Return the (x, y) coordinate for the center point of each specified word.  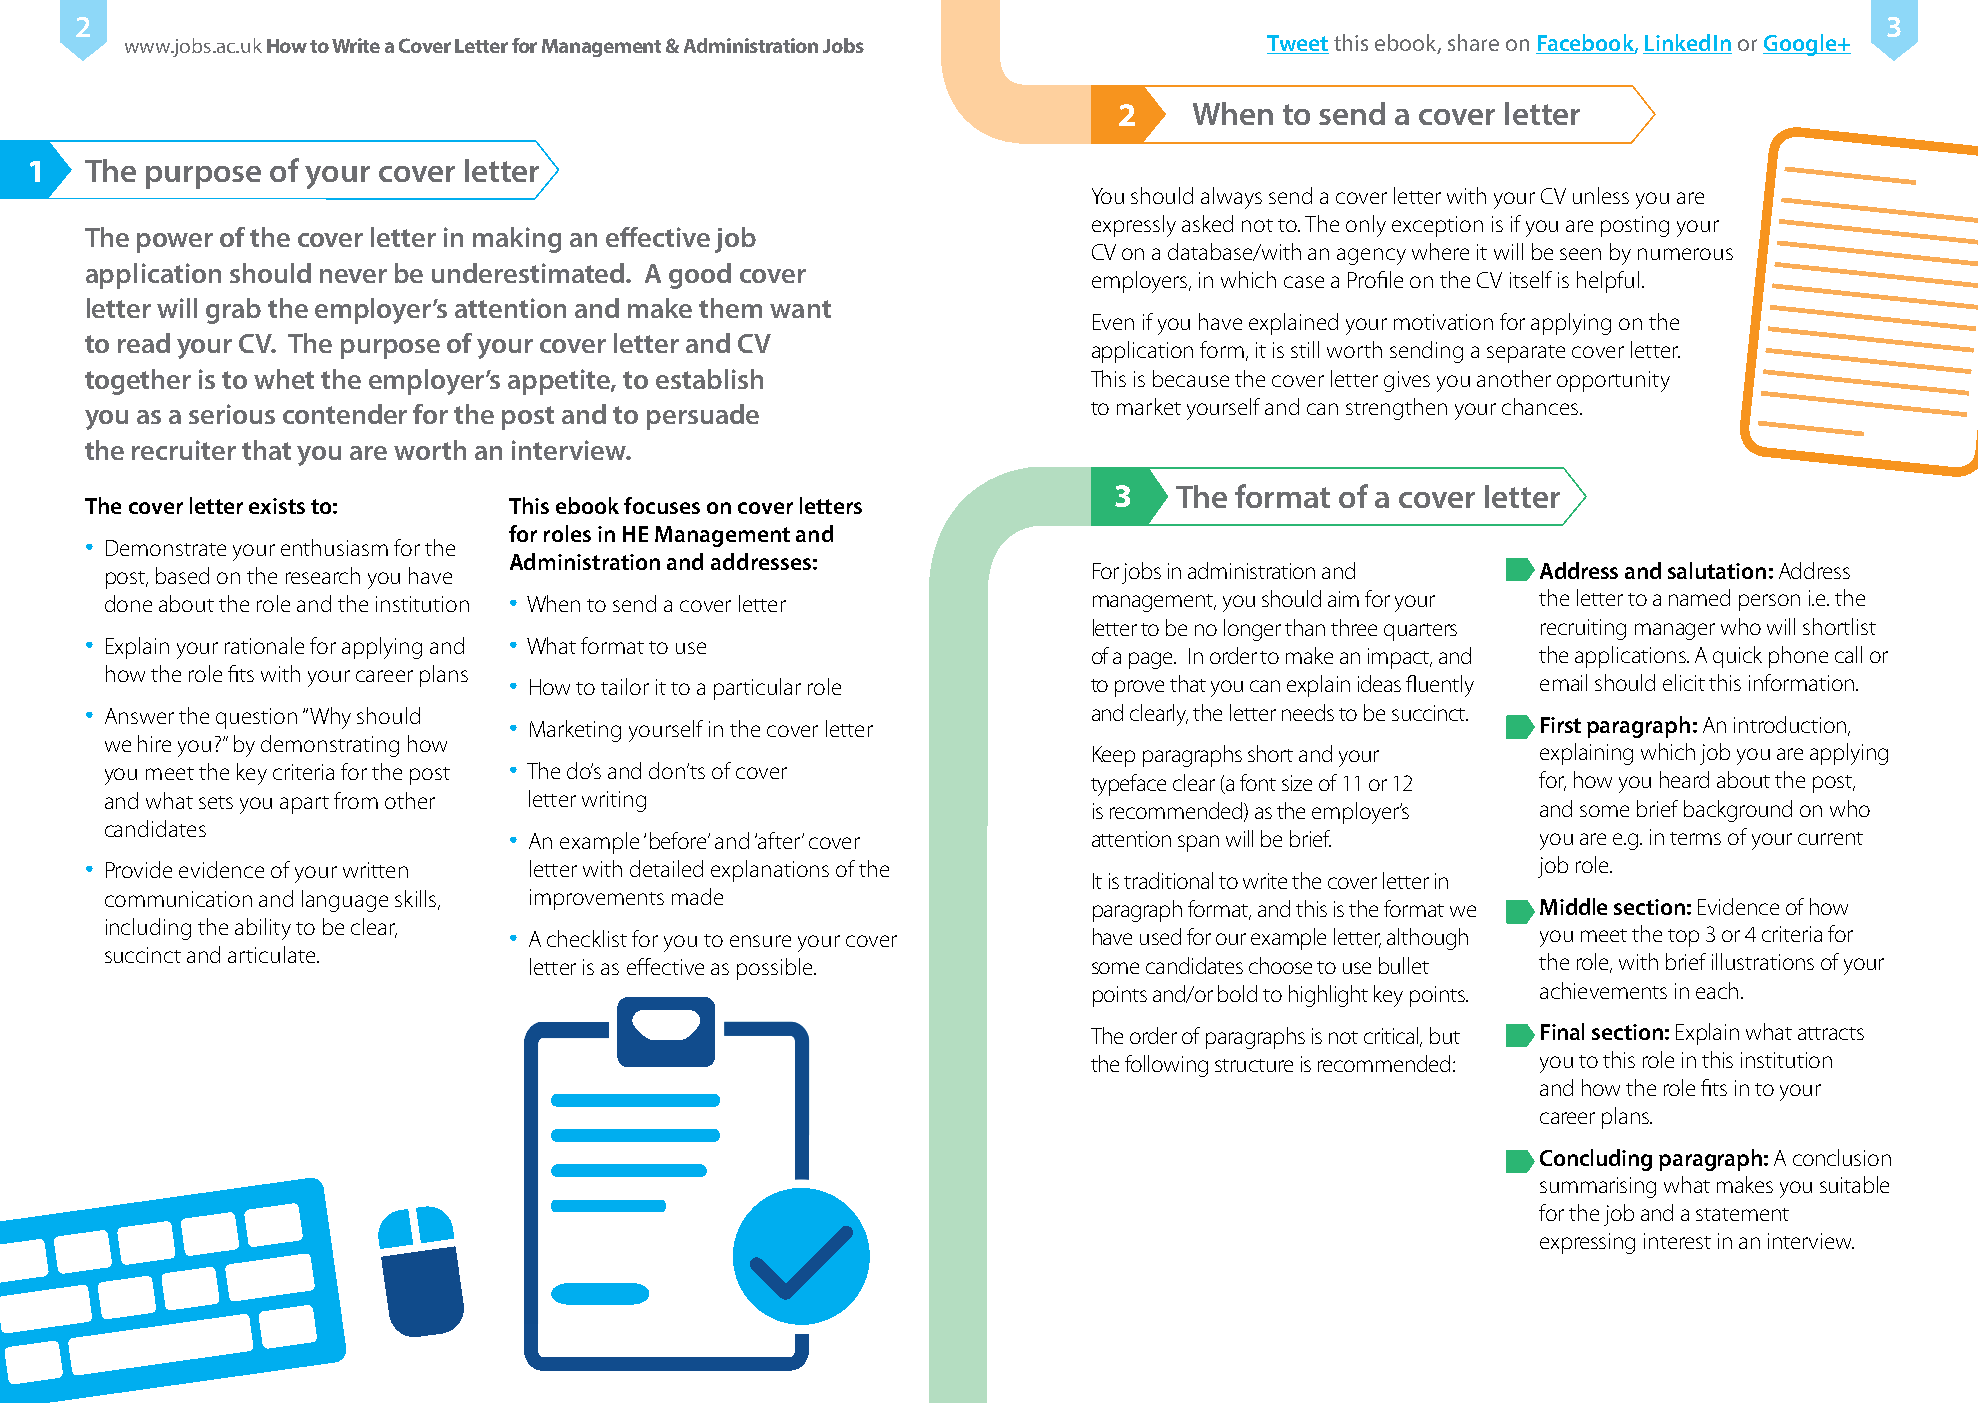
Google (1801, 45)
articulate (273, 954)
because (1191, 378)
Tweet (1298, 44)
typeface (1128, 785)
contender (345, 414)
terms (1695, 838)
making (517, 240)
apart (304, 805)
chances (1541, 406)
